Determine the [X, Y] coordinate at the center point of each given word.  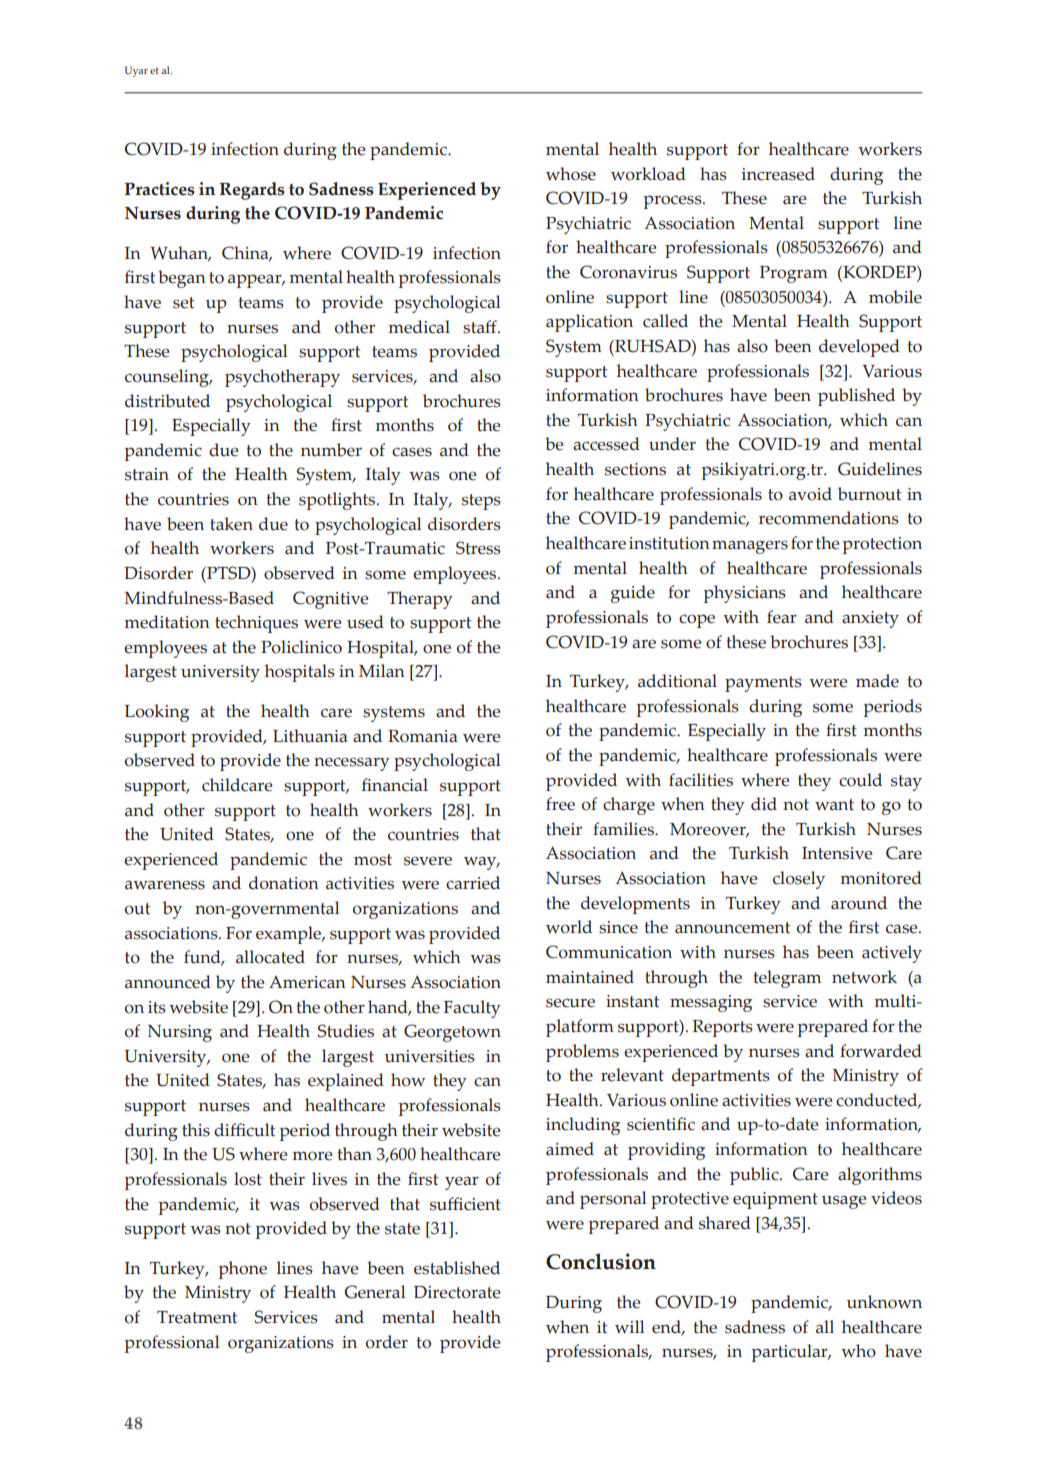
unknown [884, 1302]
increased [778, 174]
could [860, 780]
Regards [252, 191]
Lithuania [310, 736]
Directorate [457, 1292]
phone [243, 1270]
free [560, 804]
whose [571, 174]
